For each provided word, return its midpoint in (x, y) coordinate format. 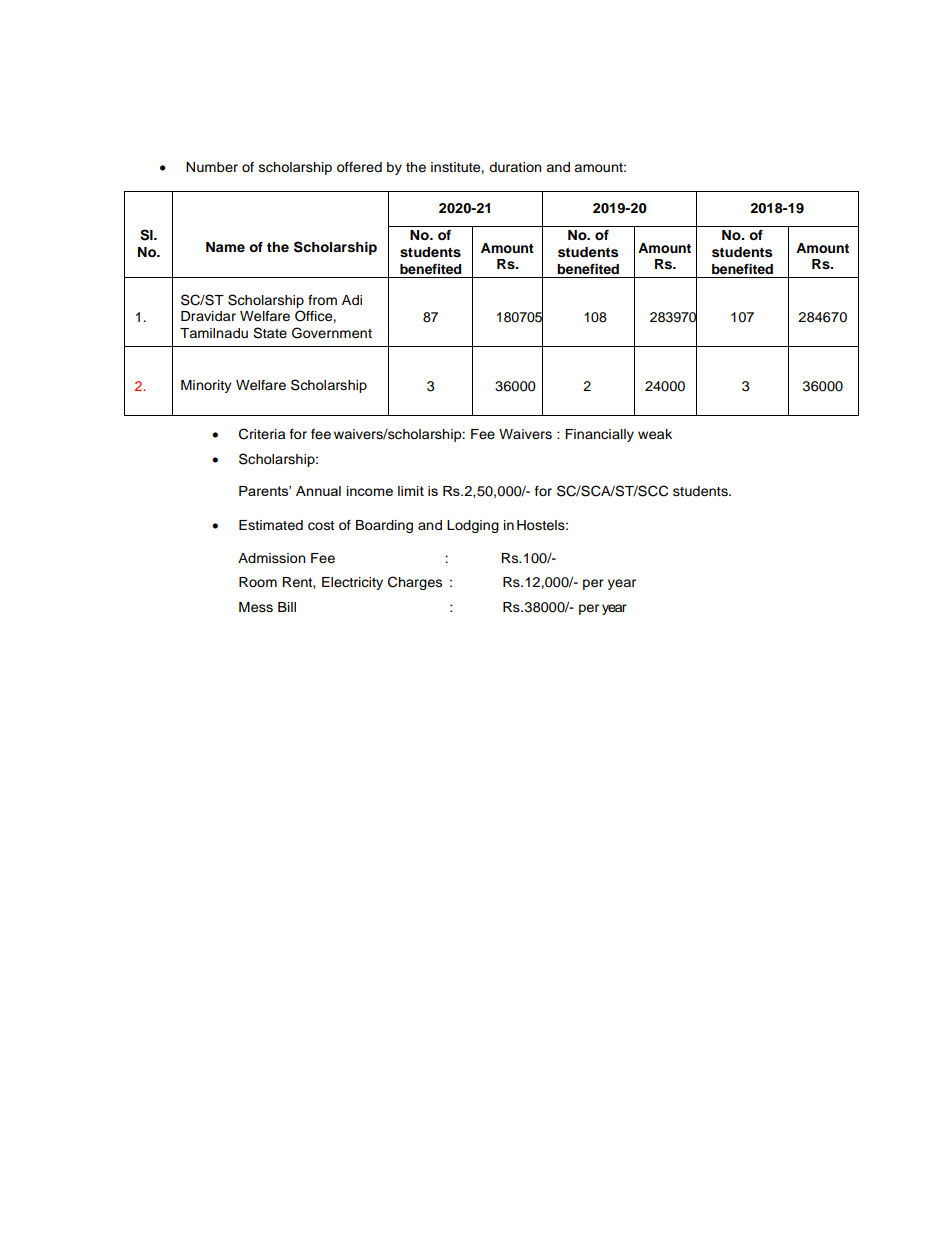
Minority (206, 386)
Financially (599, 435)
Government (332, 333)
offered (359, 167)
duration (515, 167)
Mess (256, 607)
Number (212, 167)
